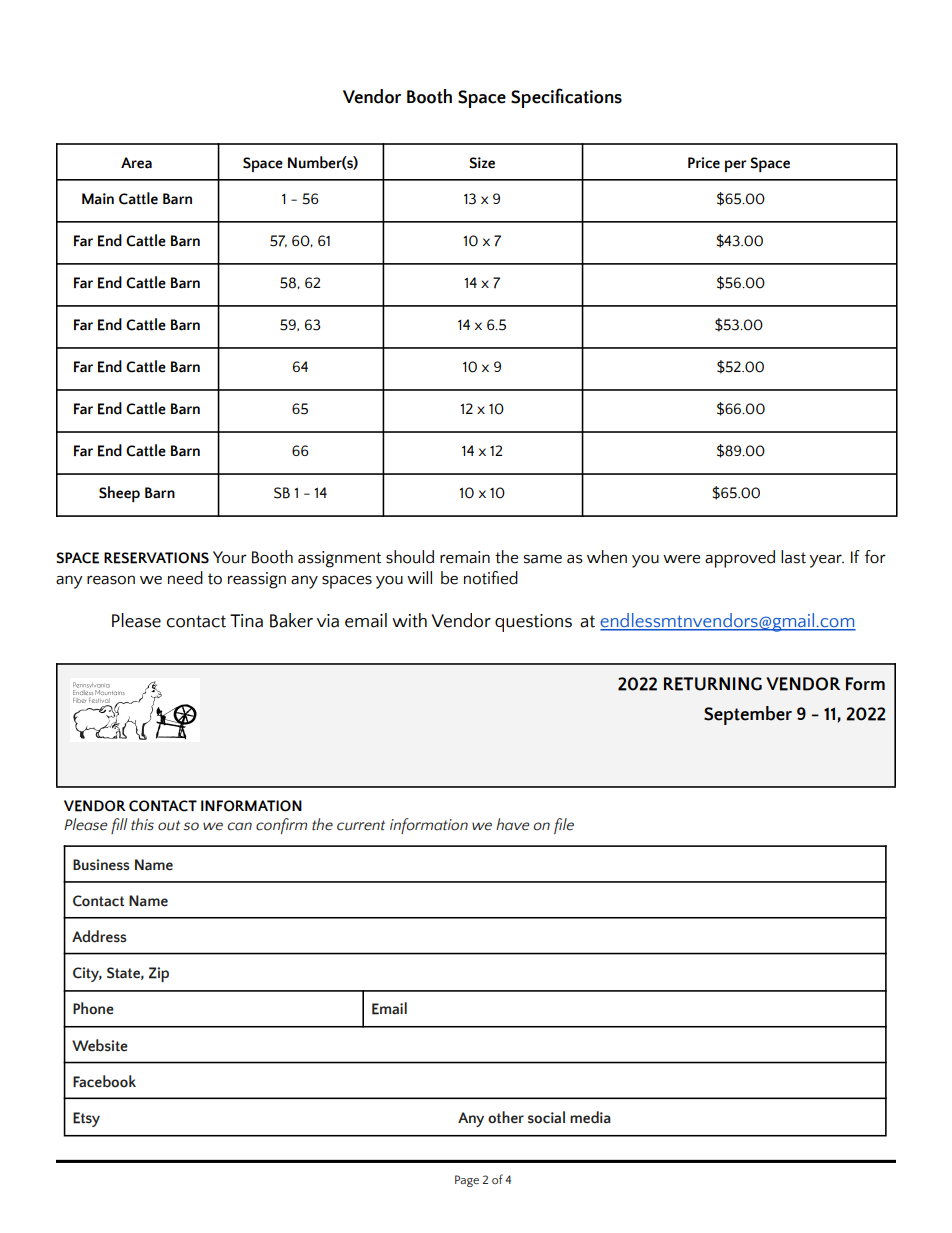 The height and width of the page is (1233, 952). What do you see at coordinates (748, 715) in the page?
I see `September` at bounding box center [748, 715].
